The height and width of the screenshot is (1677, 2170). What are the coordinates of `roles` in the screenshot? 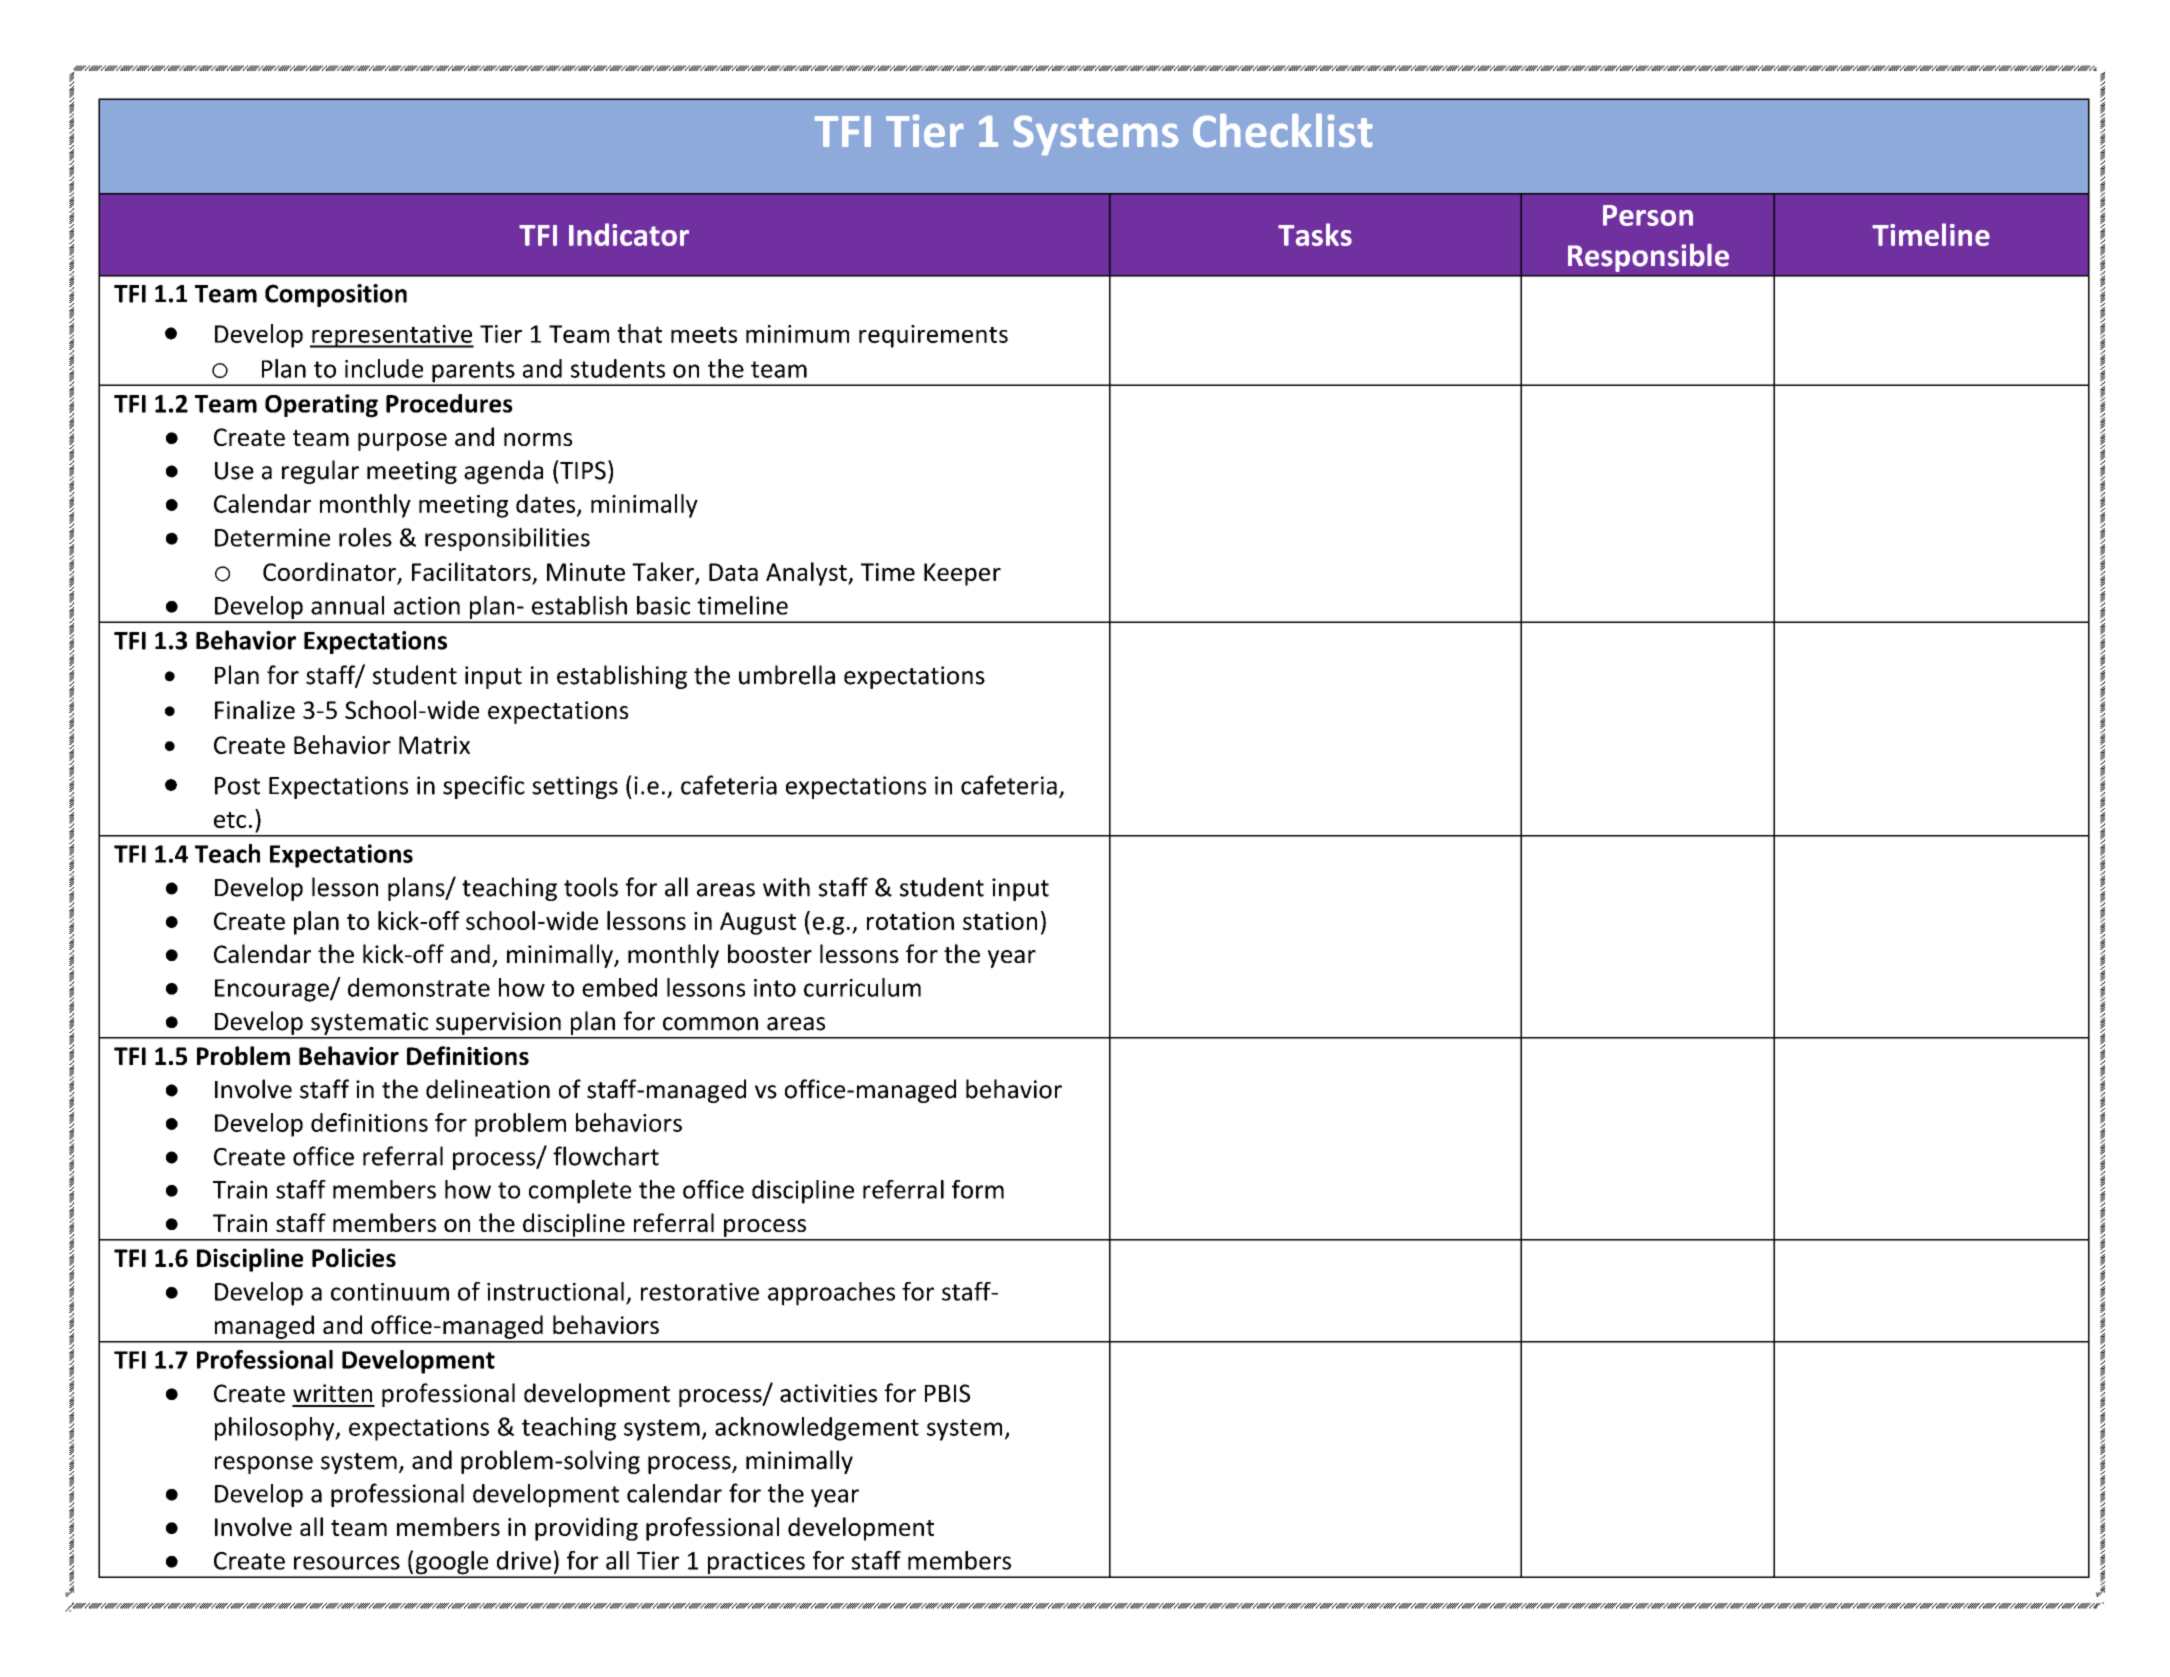 It's located at (365, 537).
